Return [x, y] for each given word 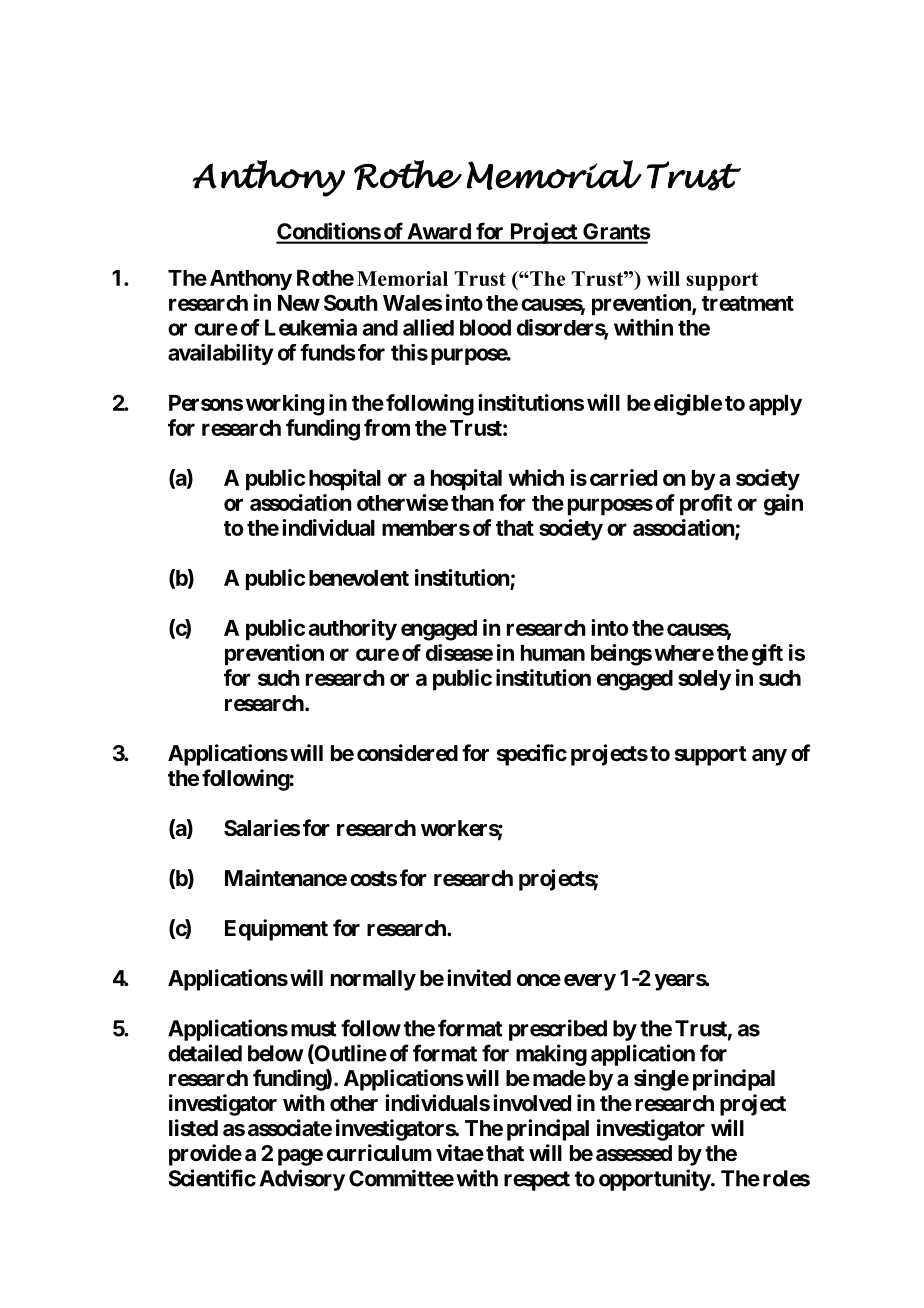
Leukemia [311, 327]
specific [532, 755]
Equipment [276, 930]
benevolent [359, 578]
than [472, 503]
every [590, 982]
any [769, 757]
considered [407, 752]
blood [485, 327]
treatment [748, 303]
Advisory [302, 1180]
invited [479, 978]
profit [706, 505]
